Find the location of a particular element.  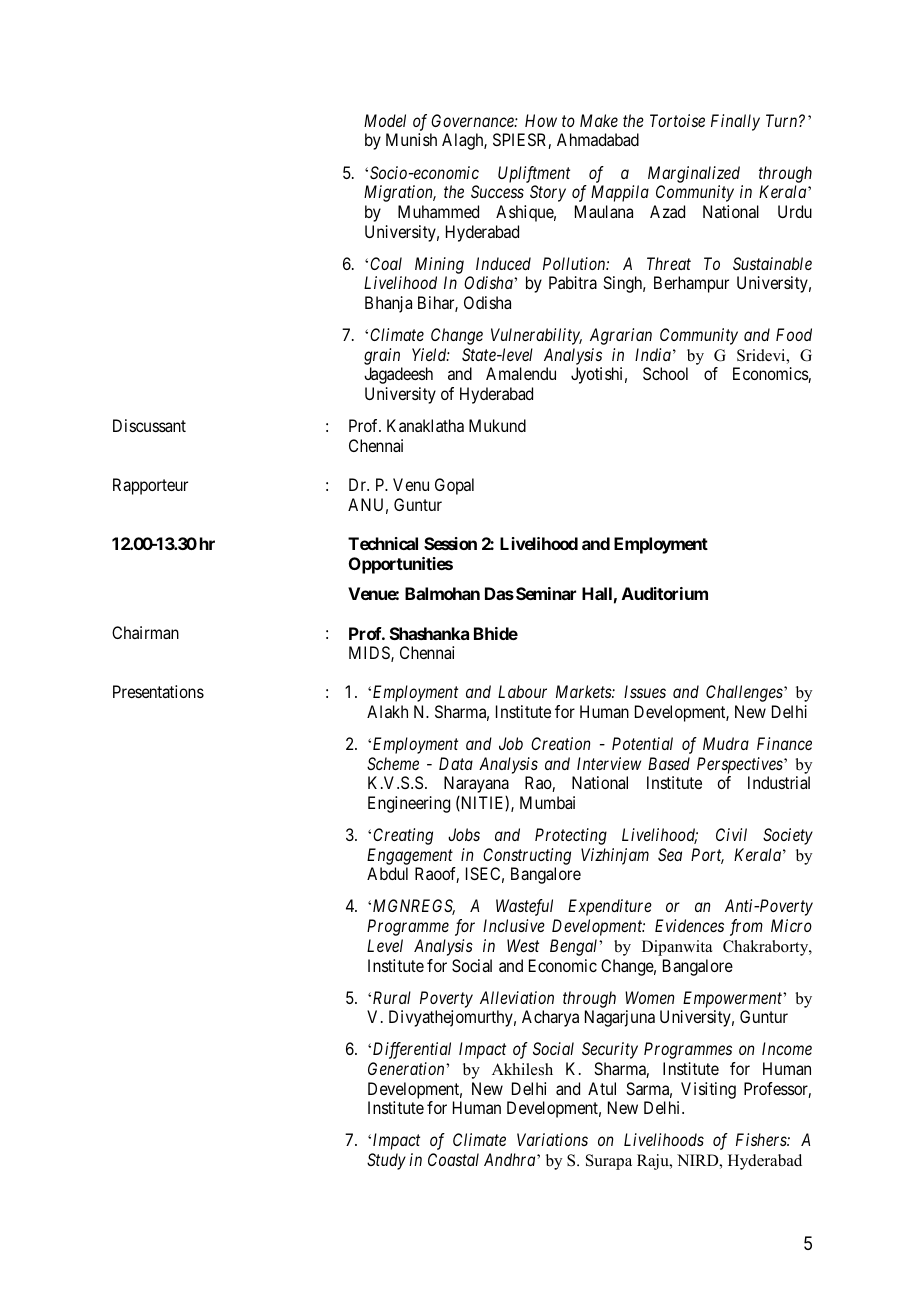

Coastal is located at coordinates (453, 1159).
